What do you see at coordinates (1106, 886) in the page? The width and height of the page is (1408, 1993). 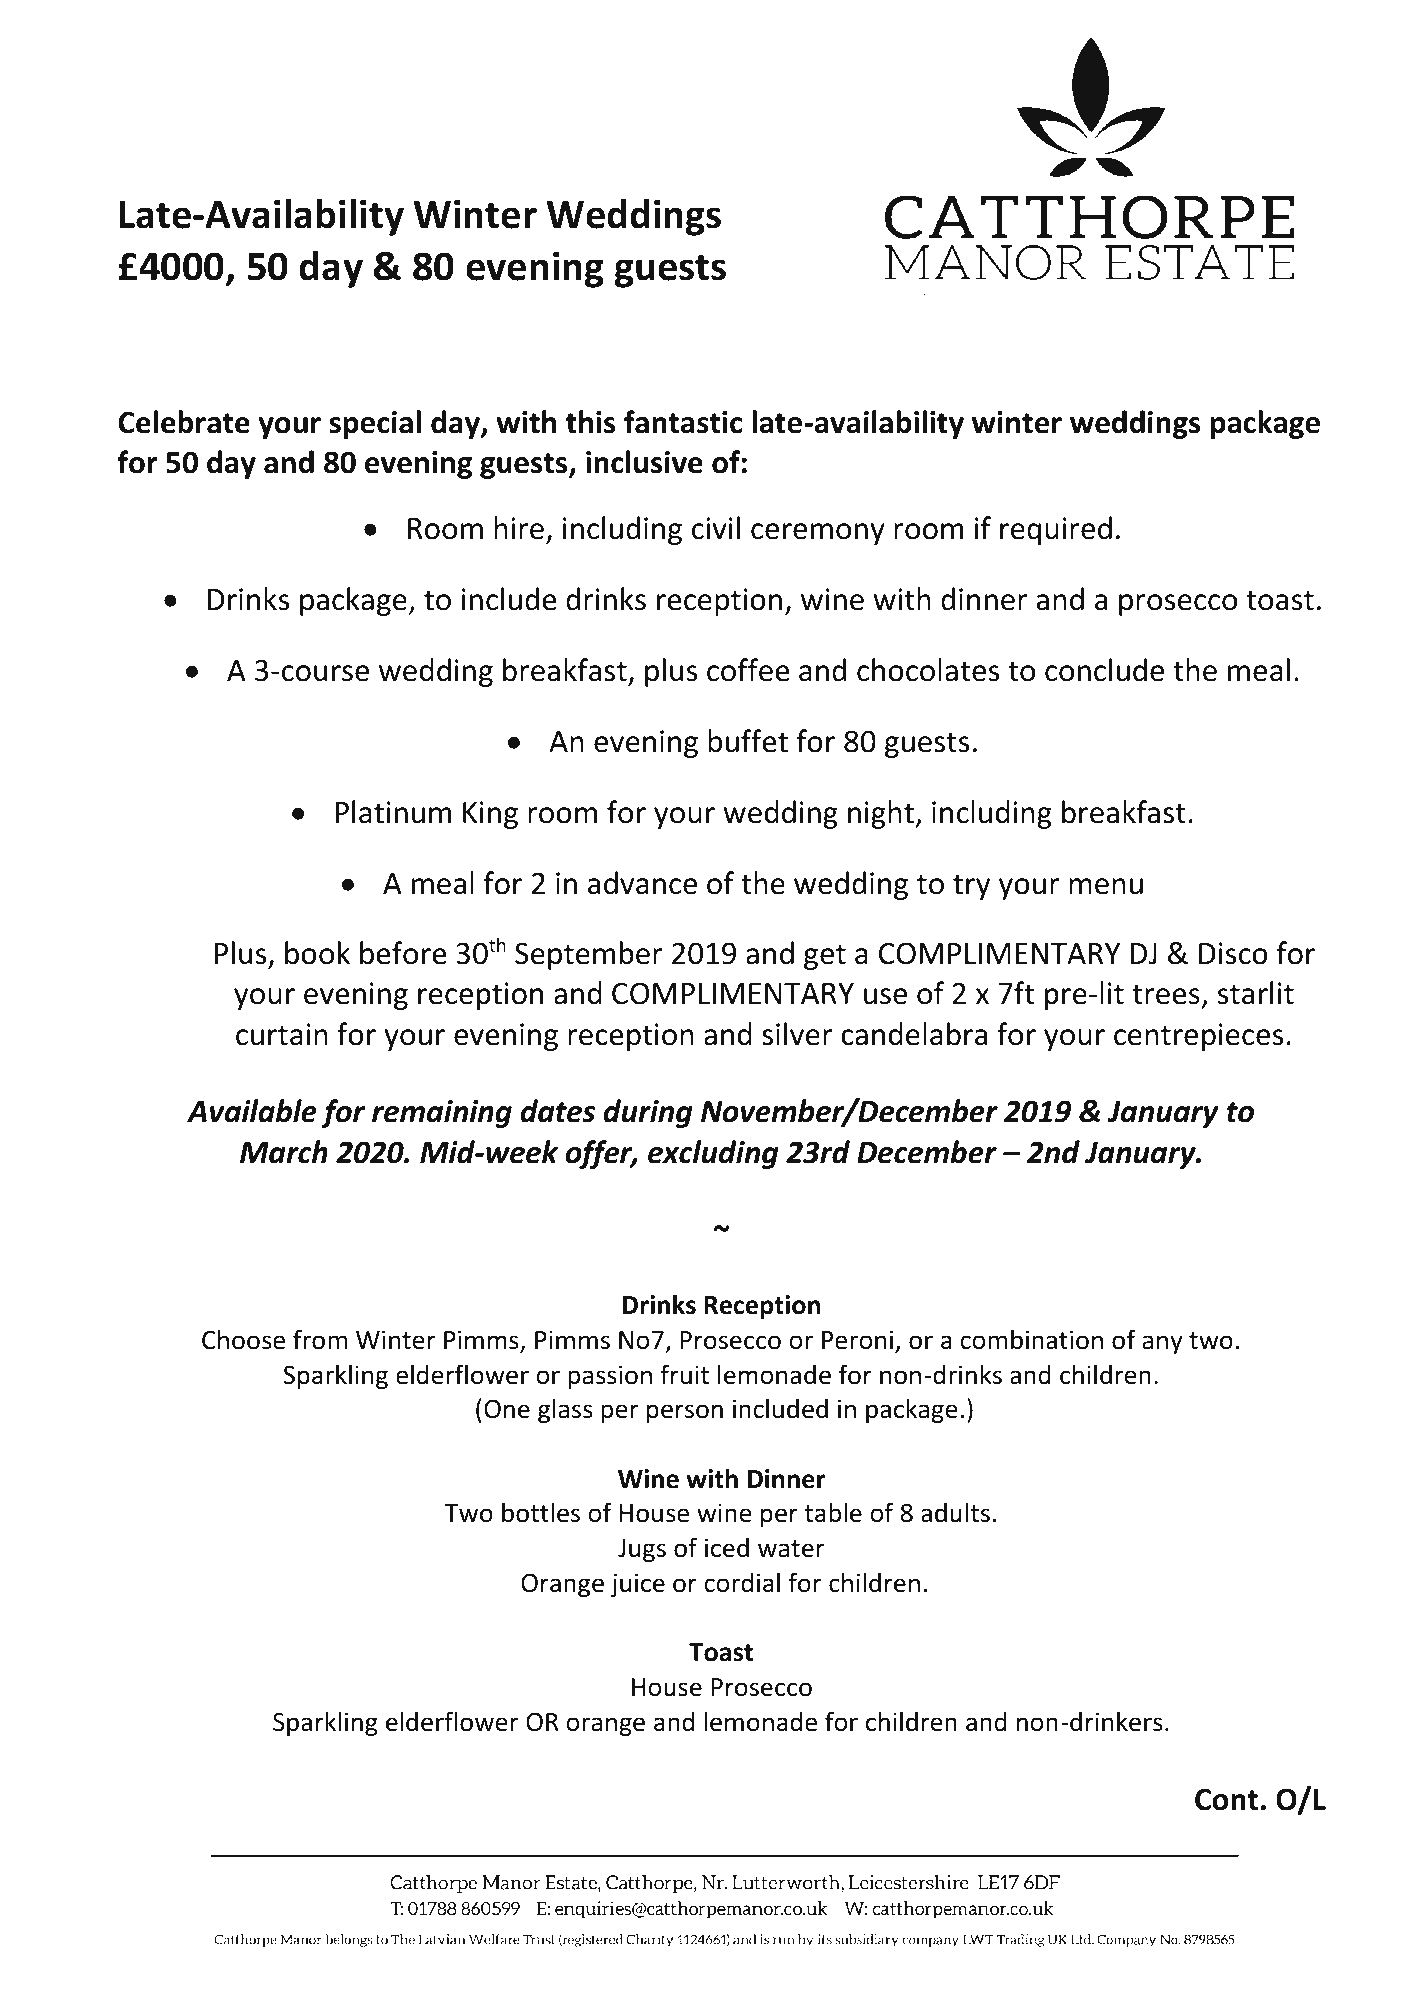 I see `menu` at bounding box center [1106, 886].
